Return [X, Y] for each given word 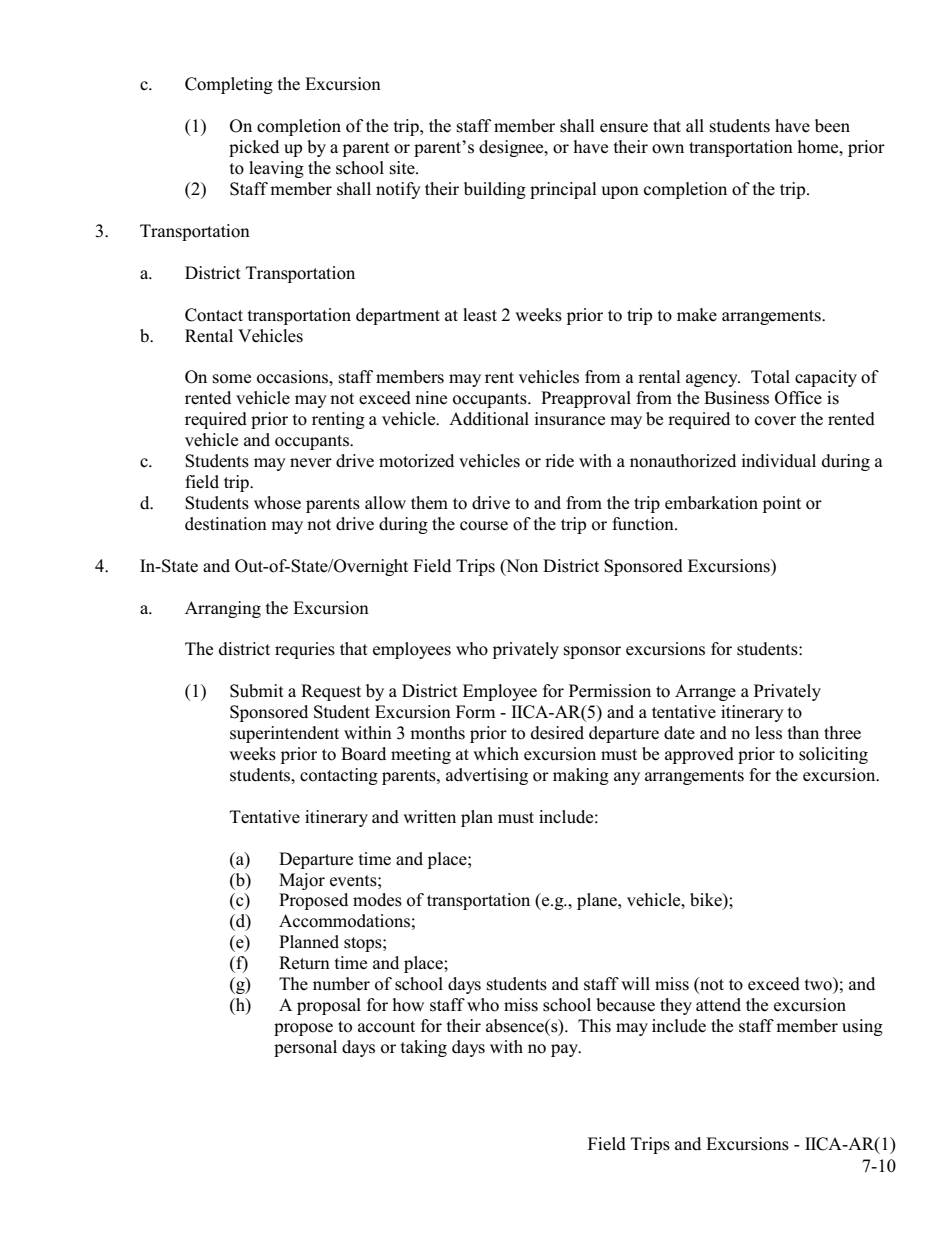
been [832, 126]
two [819, 984]
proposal [329, 1006]
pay [565, 1050]
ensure [624, 128]
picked [254, 148]
